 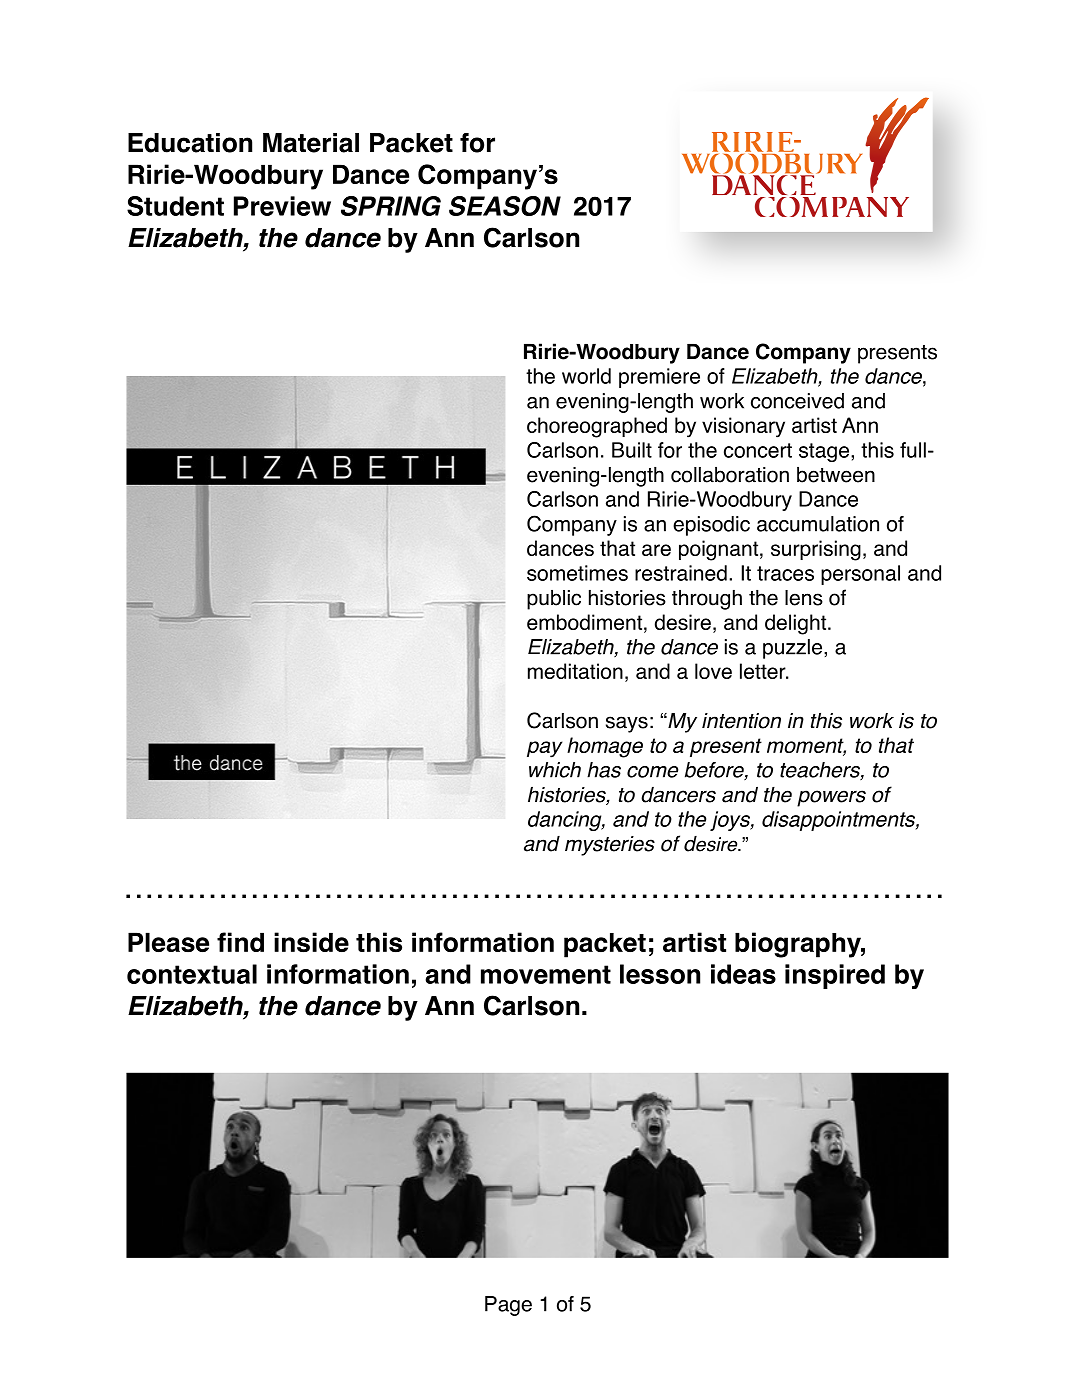 I want to click on find, so click(x=240, y=942).
